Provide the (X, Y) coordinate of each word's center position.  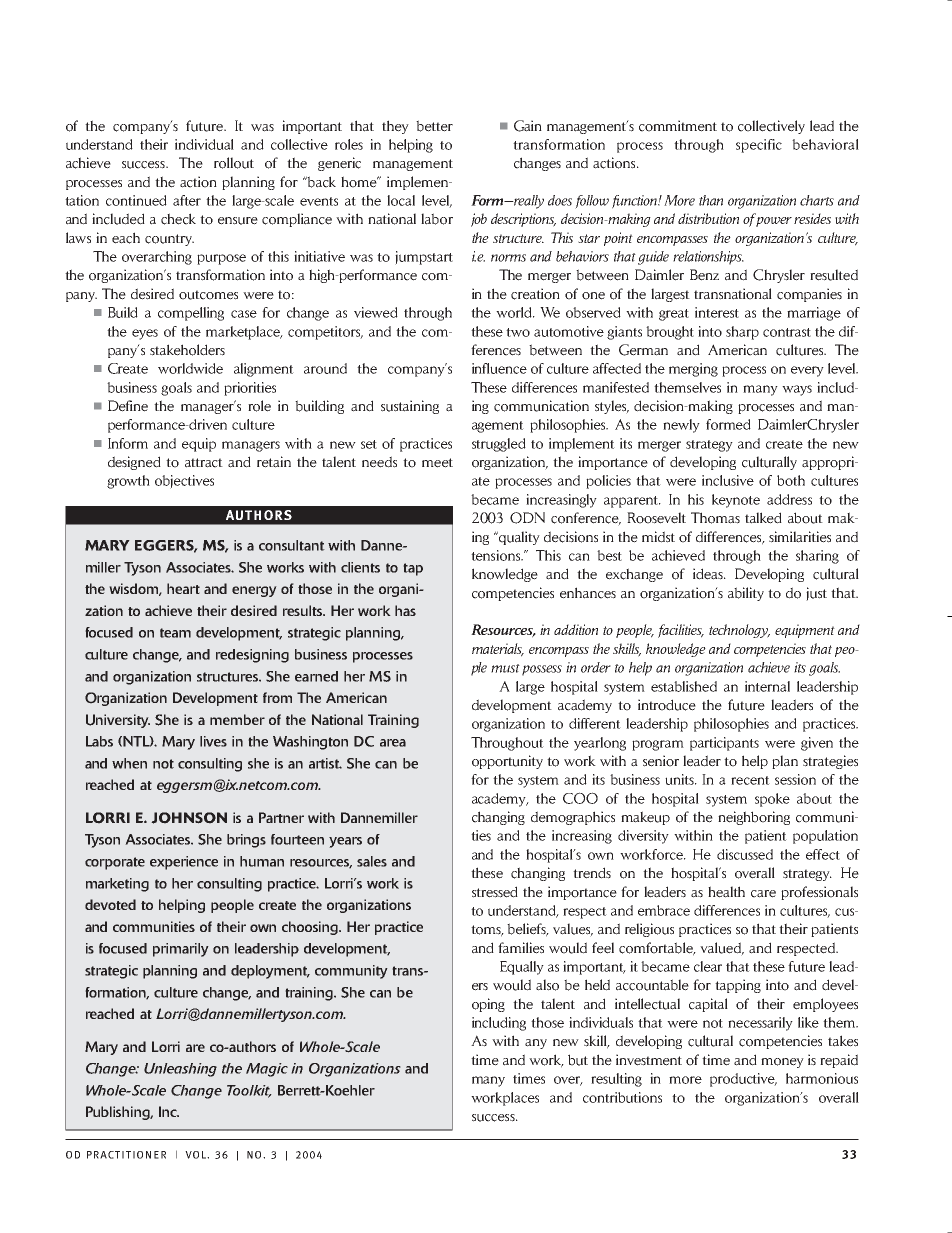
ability (746, 594)
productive (743, 1080)
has (405, 610)
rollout (234, 163)
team (175, 633)
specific (759, 146)
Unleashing (180, 1070)
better (434, 126)
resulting (616, 1080)
